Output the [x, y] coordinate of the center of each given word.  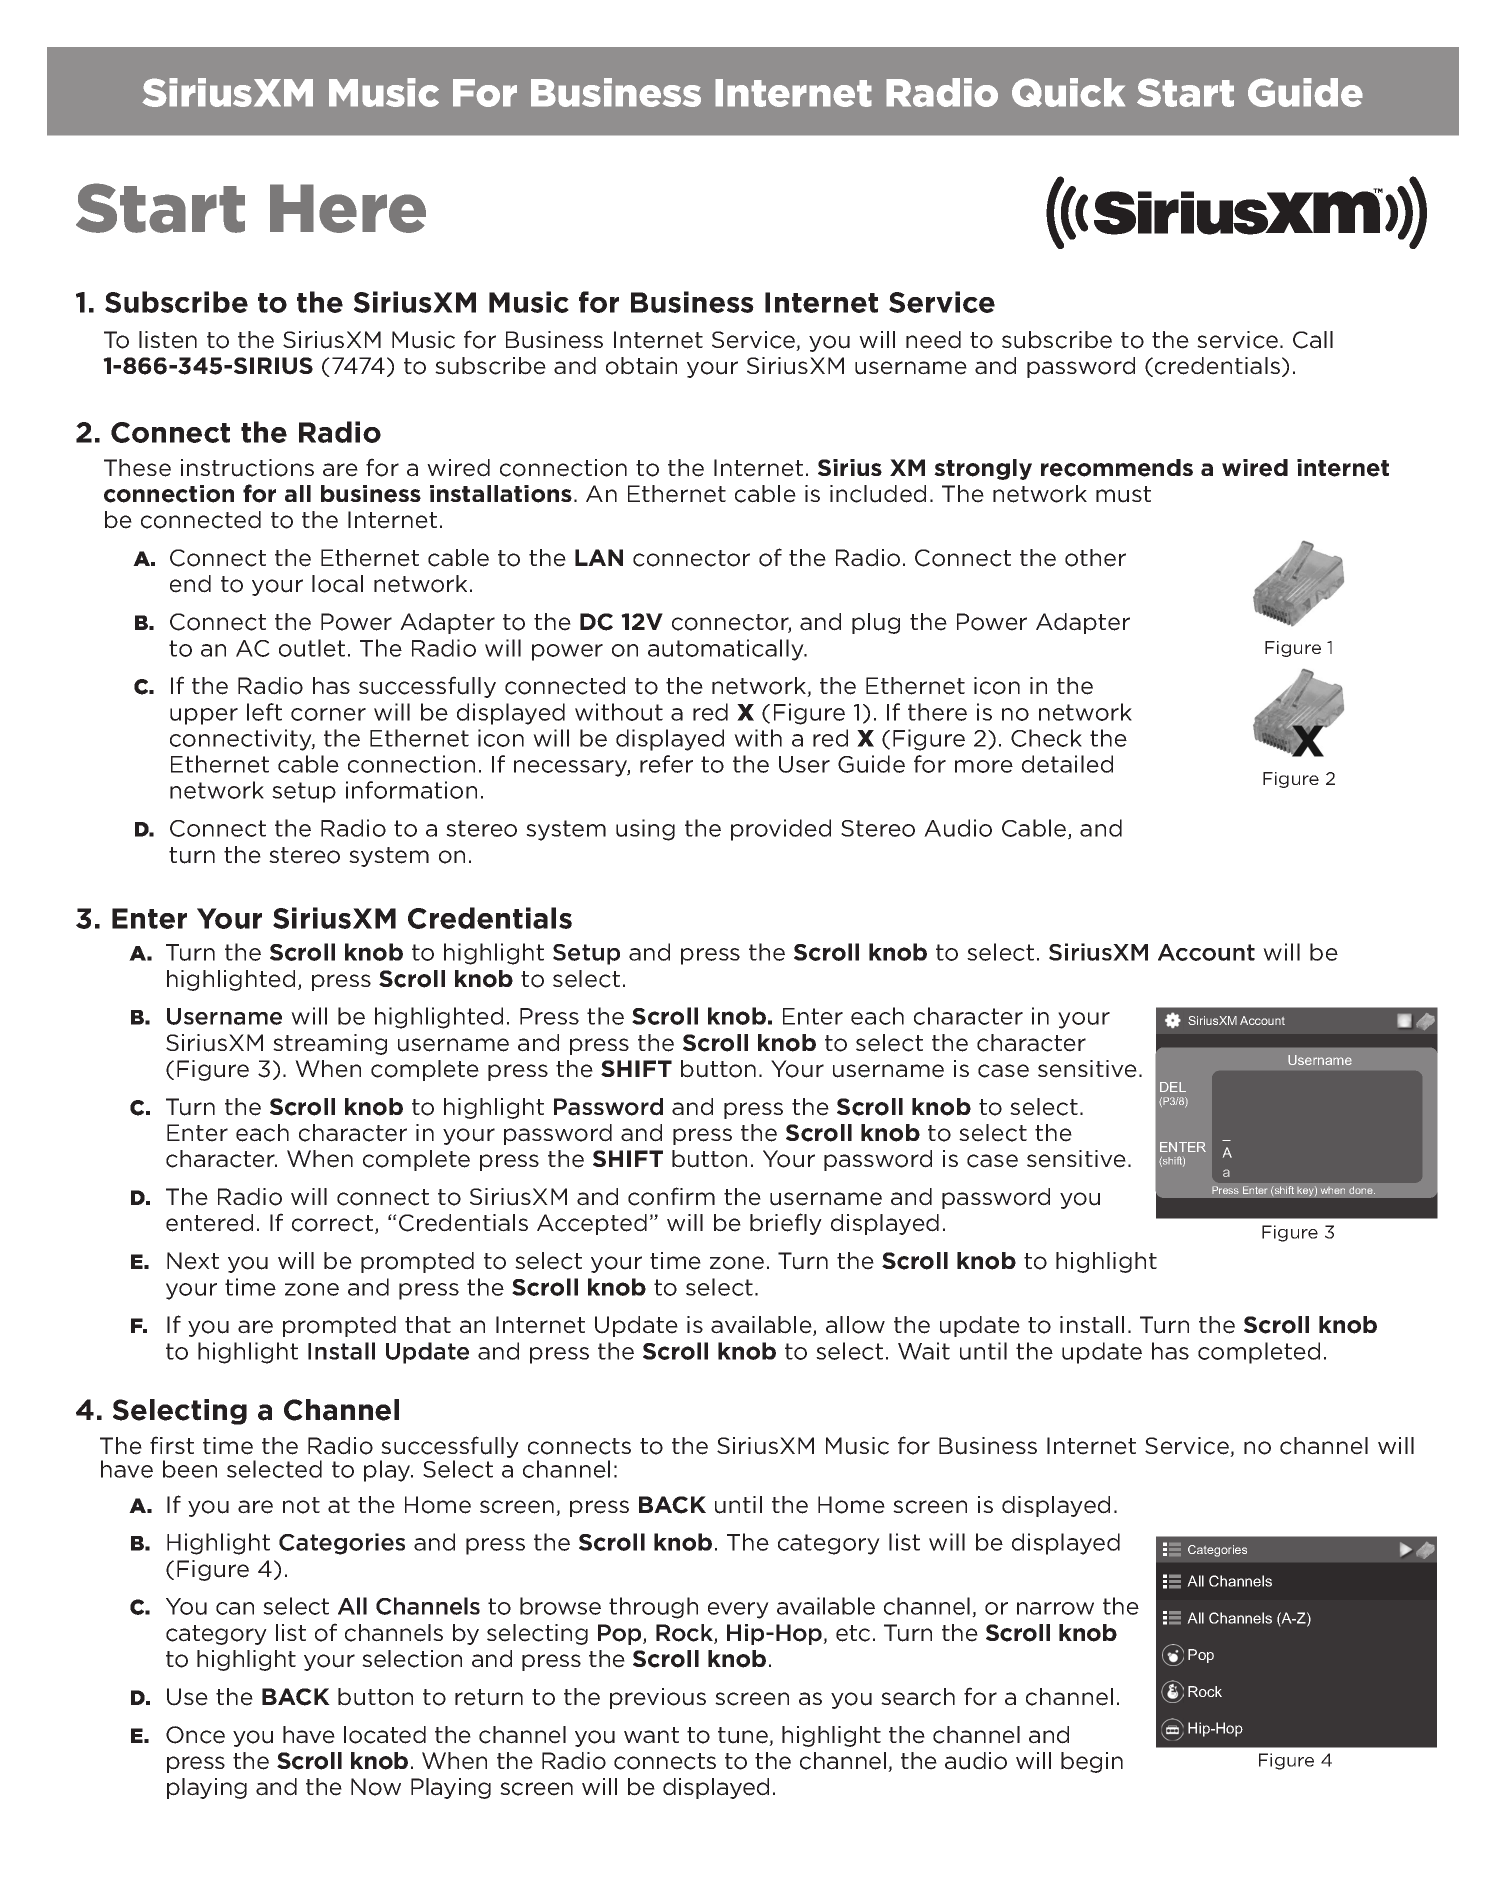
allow [855, 1325]
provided [781, 830]
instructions [247, 468]
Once [195, 1735]
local [337, 584]
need [933, 340]
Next [193, 1261]
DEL [1173, 1087]
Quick [1068, 92]
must [1123, 494]
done [1362, 1190]
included [878, 494]
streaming [330, 1044]
